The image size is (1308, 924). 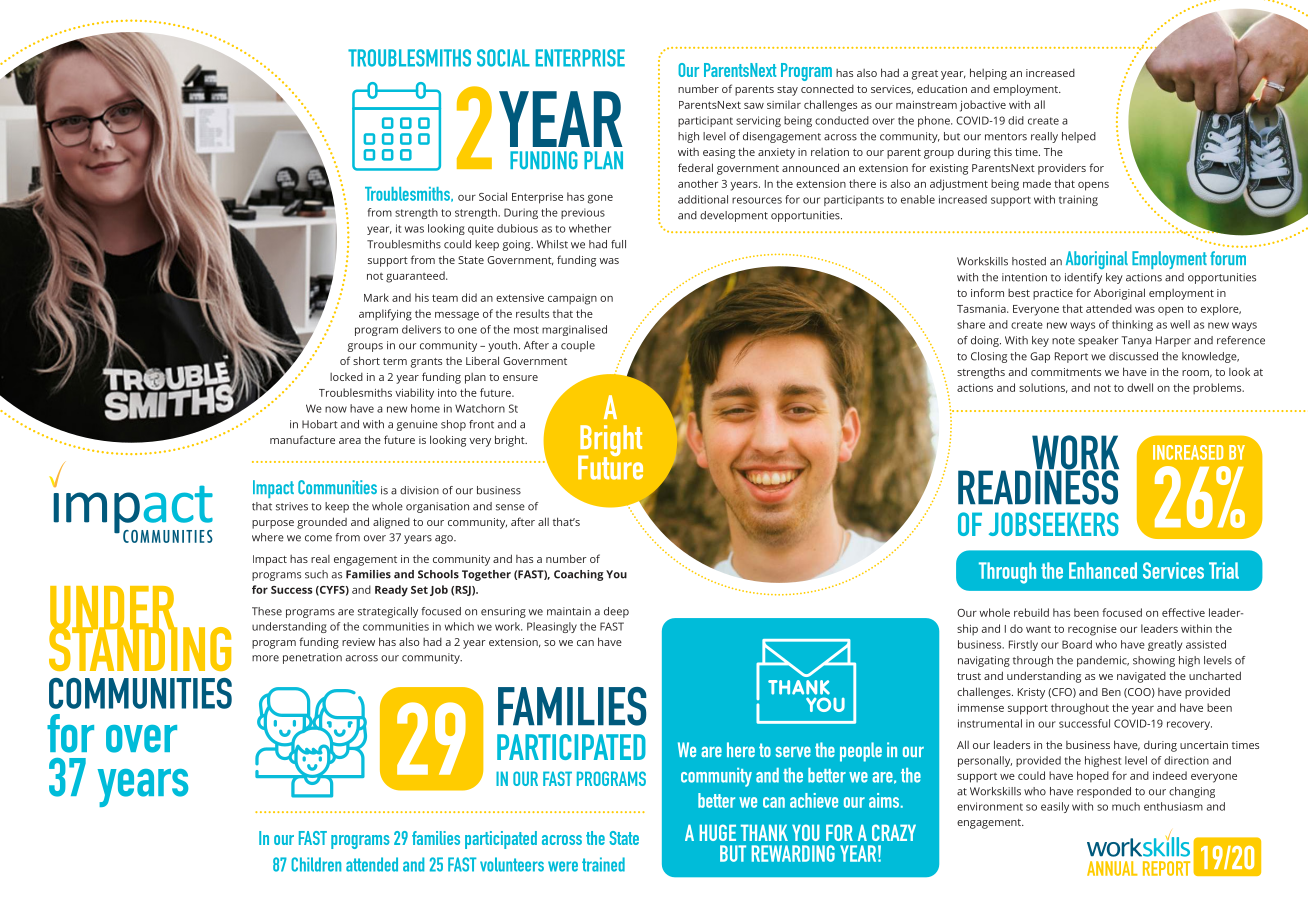 What do you see at coordinates (600, 199) in the screenshot?
I see `gone` at bounding box center [600, 199].
